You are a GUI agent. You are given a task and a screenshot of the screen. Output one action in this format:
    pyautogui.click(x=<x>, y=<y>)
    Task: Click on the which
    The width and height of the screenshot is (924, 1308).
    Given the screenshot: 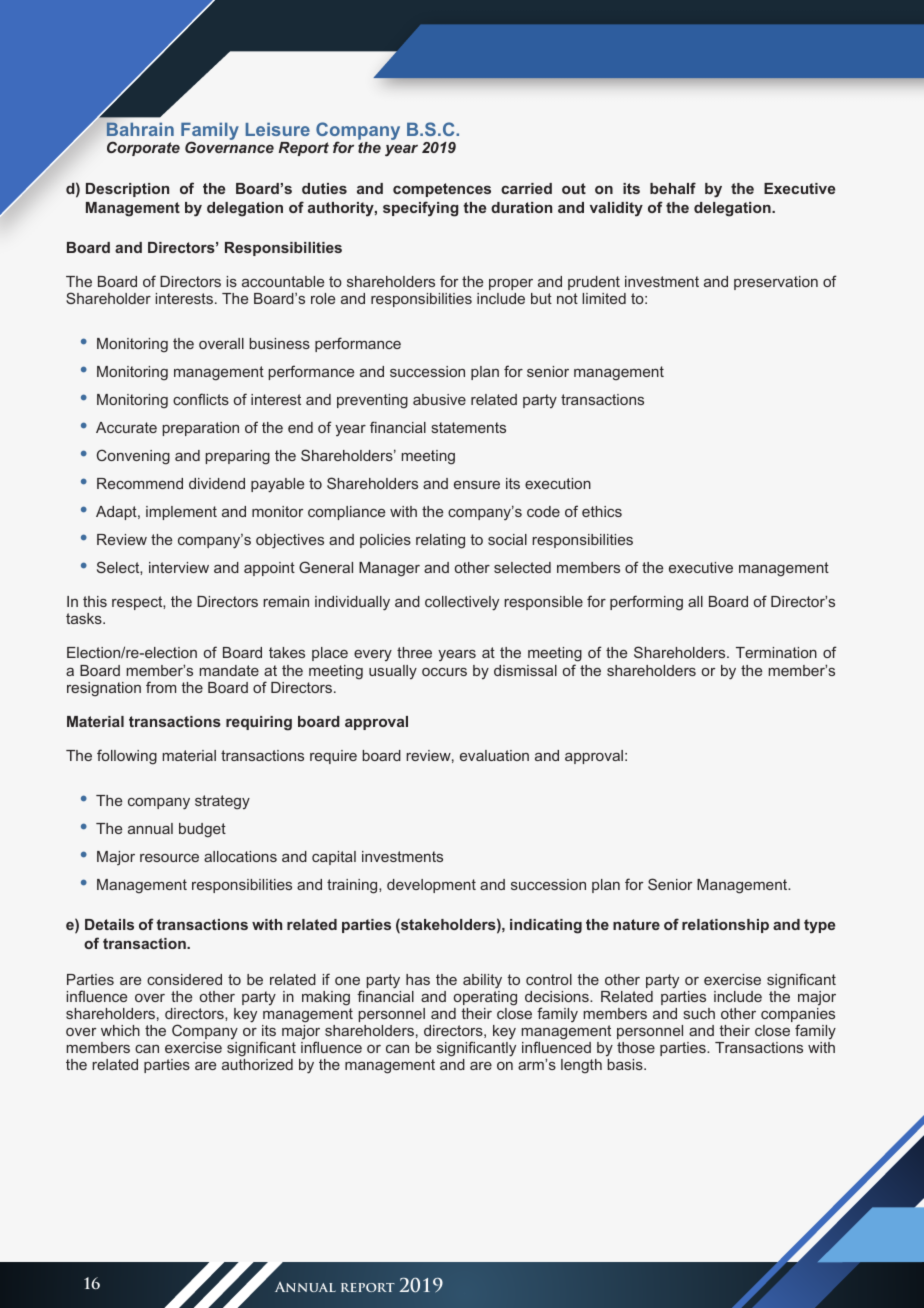 What is the action you would take?
    pyautogui.click(x=120, y=1030)
